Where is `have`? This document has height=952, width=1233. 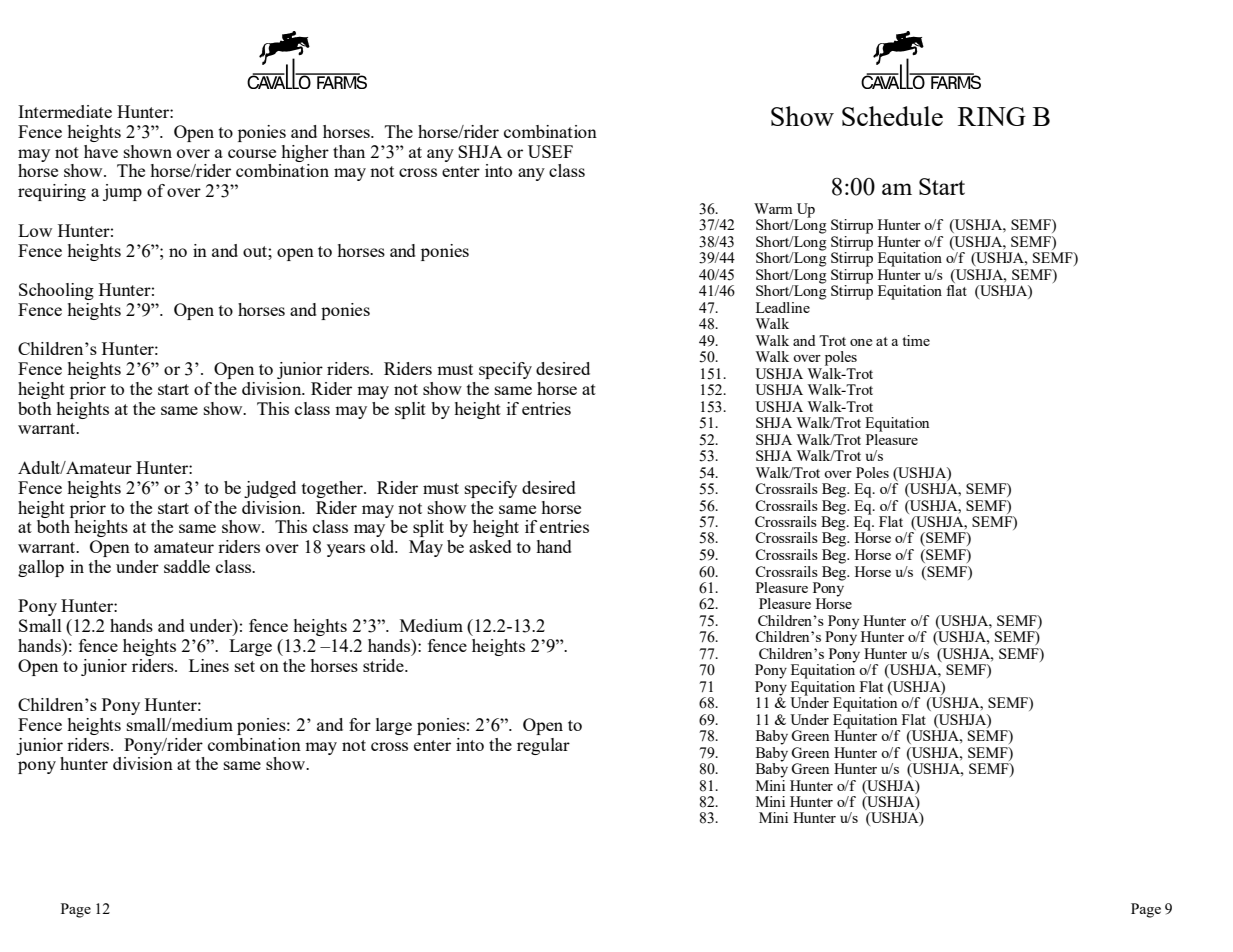 have is located at coordinates (101, 151).
